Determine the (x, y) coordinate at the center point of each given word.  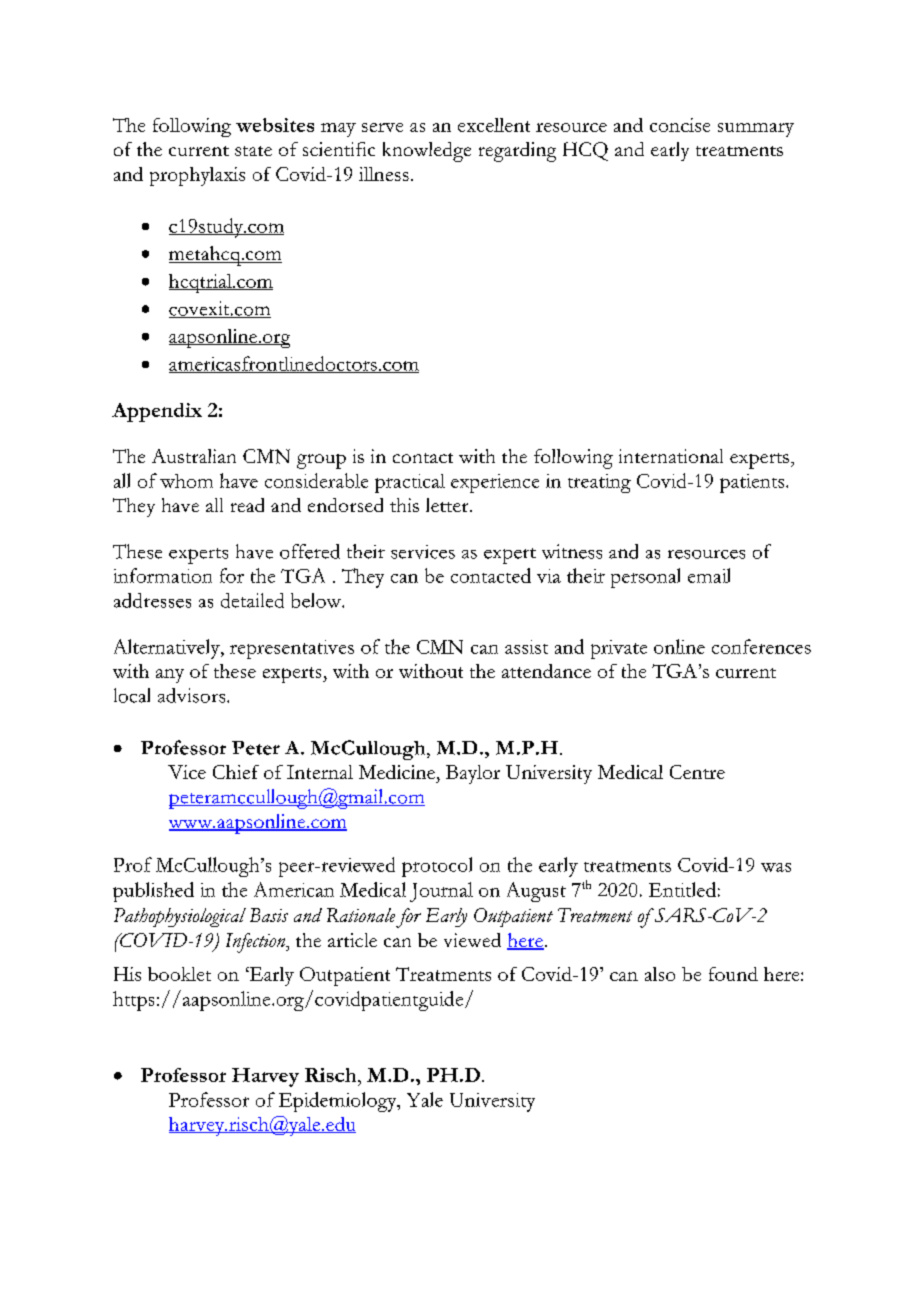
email (709, 575)
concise (680, 125)
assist (526, 647)
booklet (179, 974)
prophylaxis (197, 176)
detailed (252, 600)
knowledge (427, 152)
